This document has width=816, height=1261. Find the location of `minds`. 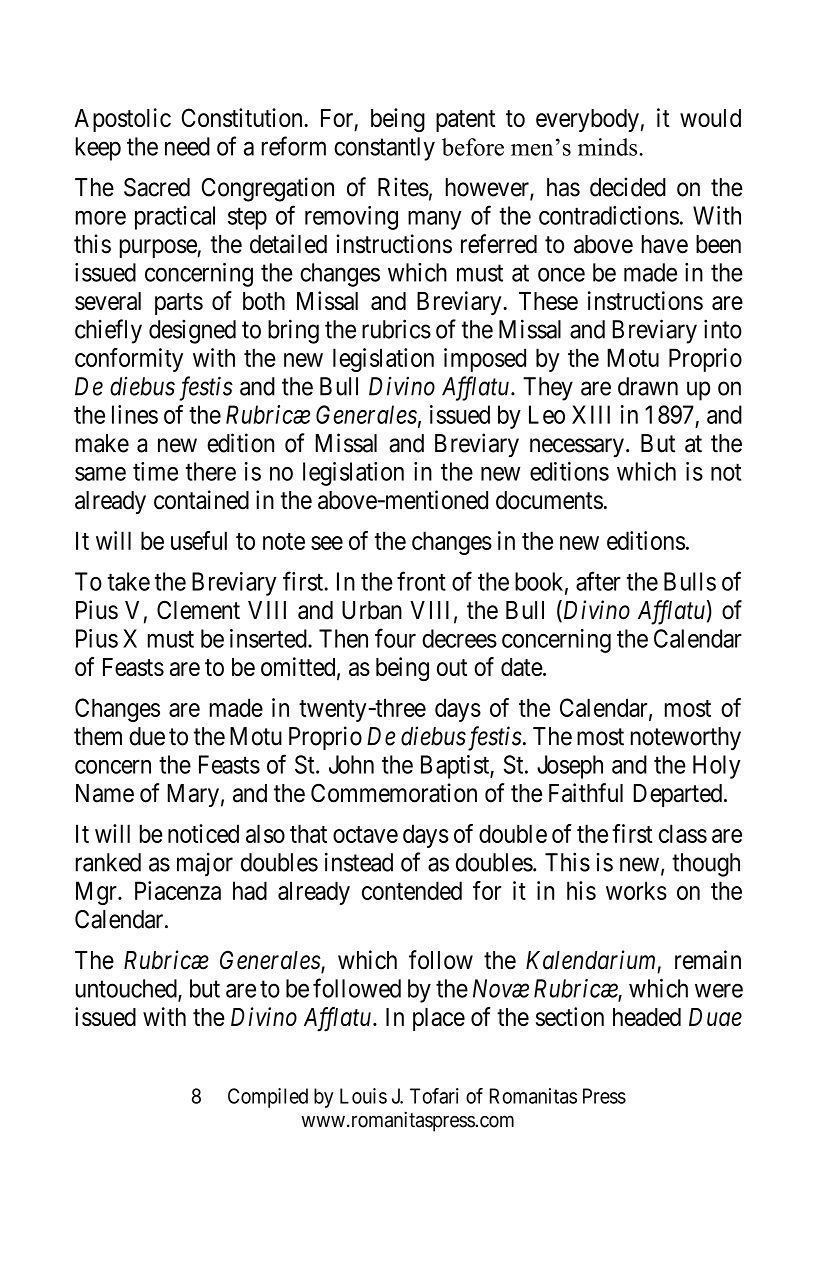

minds is located at coordinates (609, 147).
